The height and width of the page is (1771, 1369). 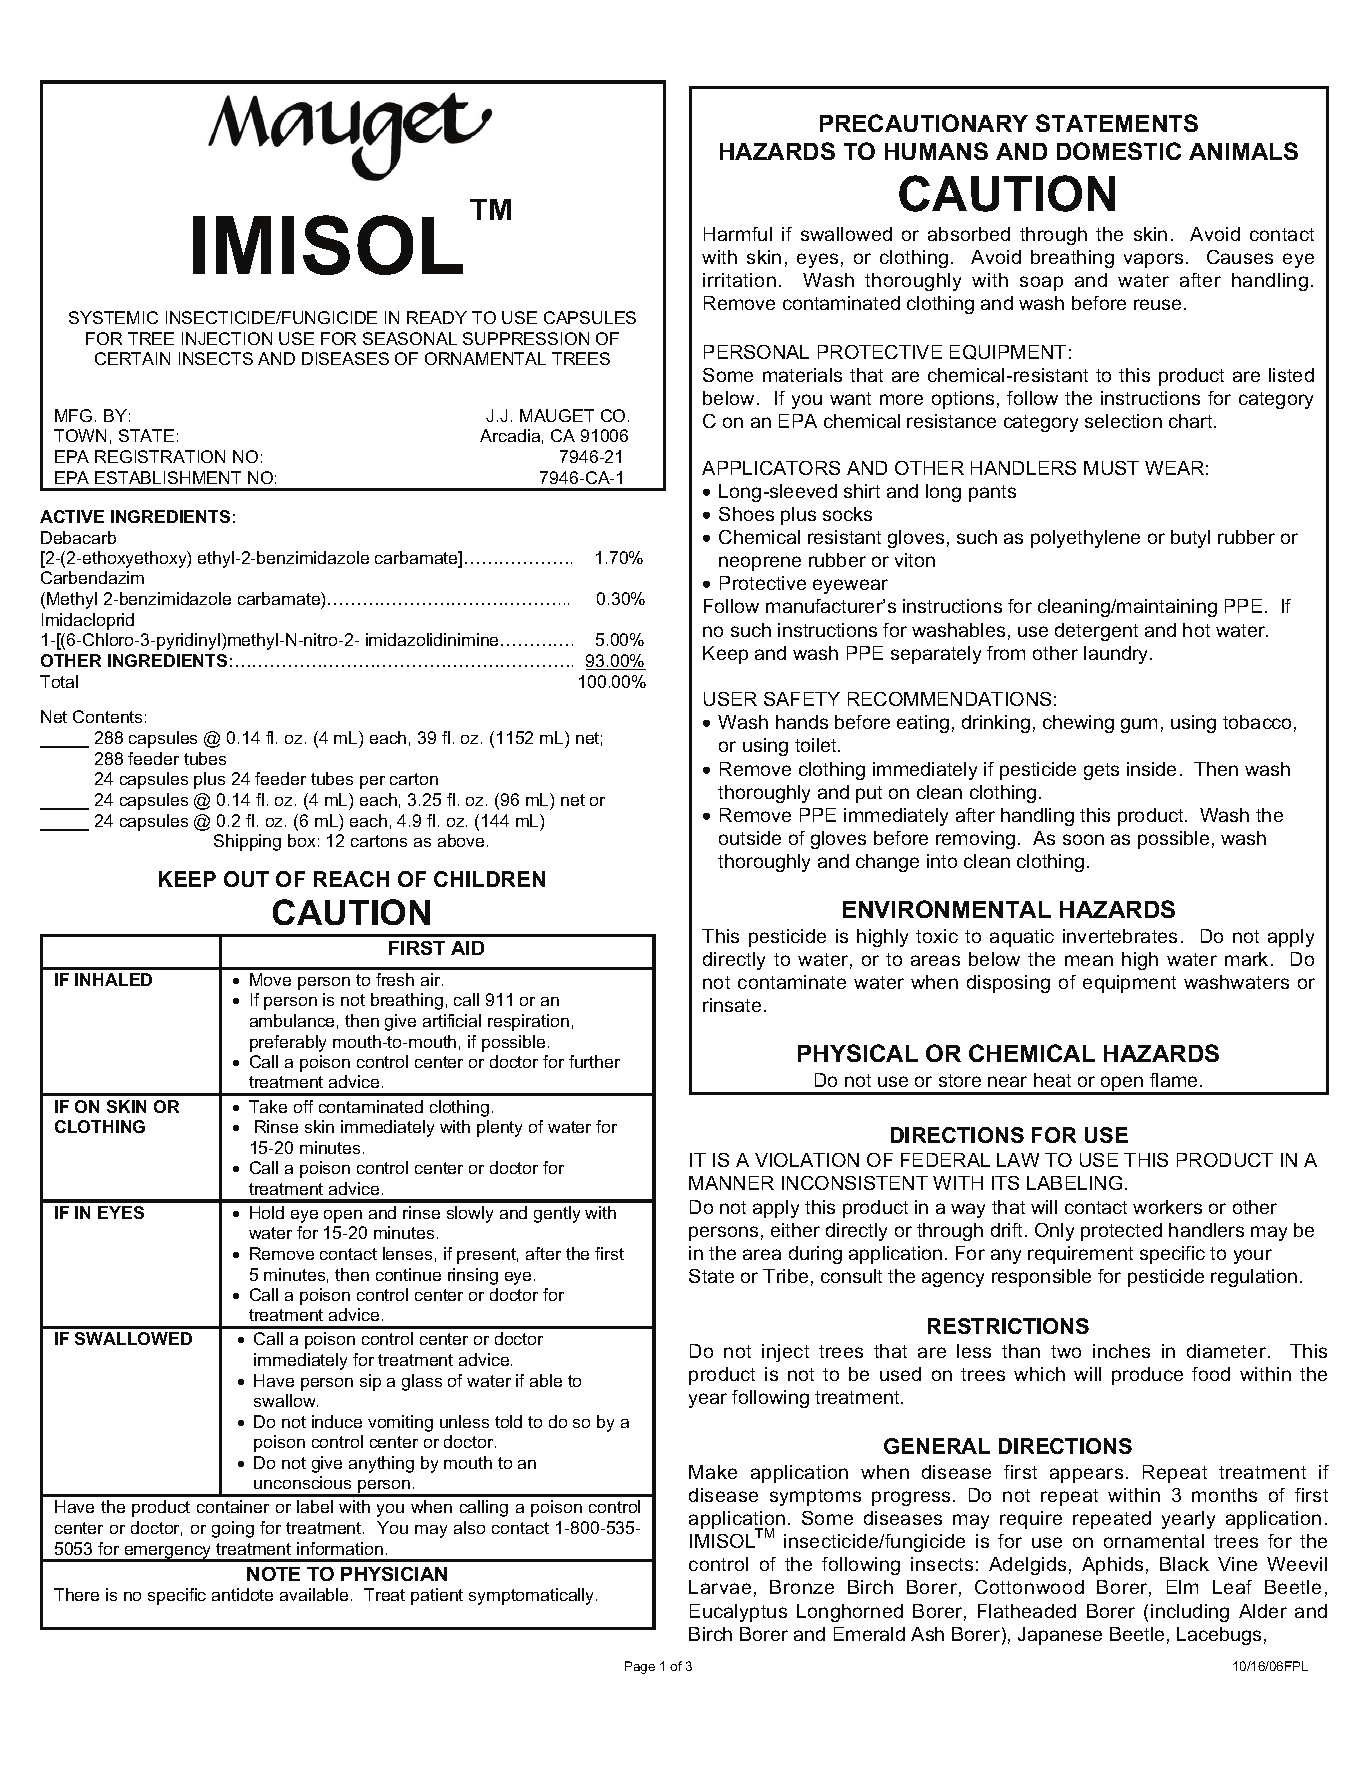 What do you see at coordinates (242, 1594) in the page?
I see `antidote` at bounding box center [242, 1594].
